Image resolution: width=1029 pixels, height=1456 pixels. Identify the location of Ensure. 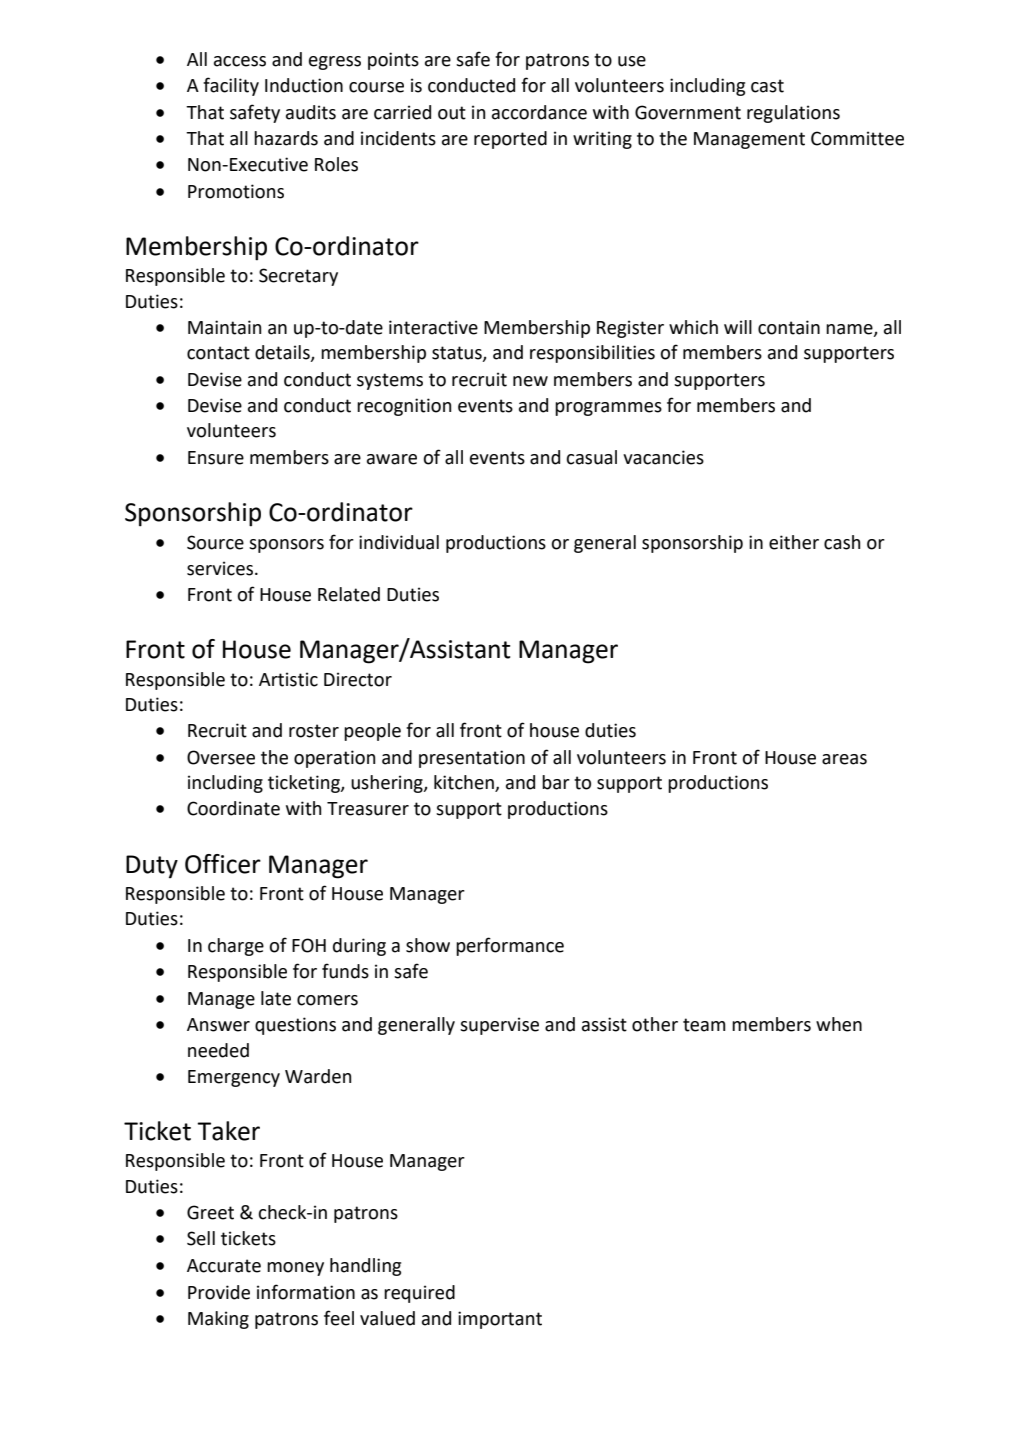
(216, 458).
